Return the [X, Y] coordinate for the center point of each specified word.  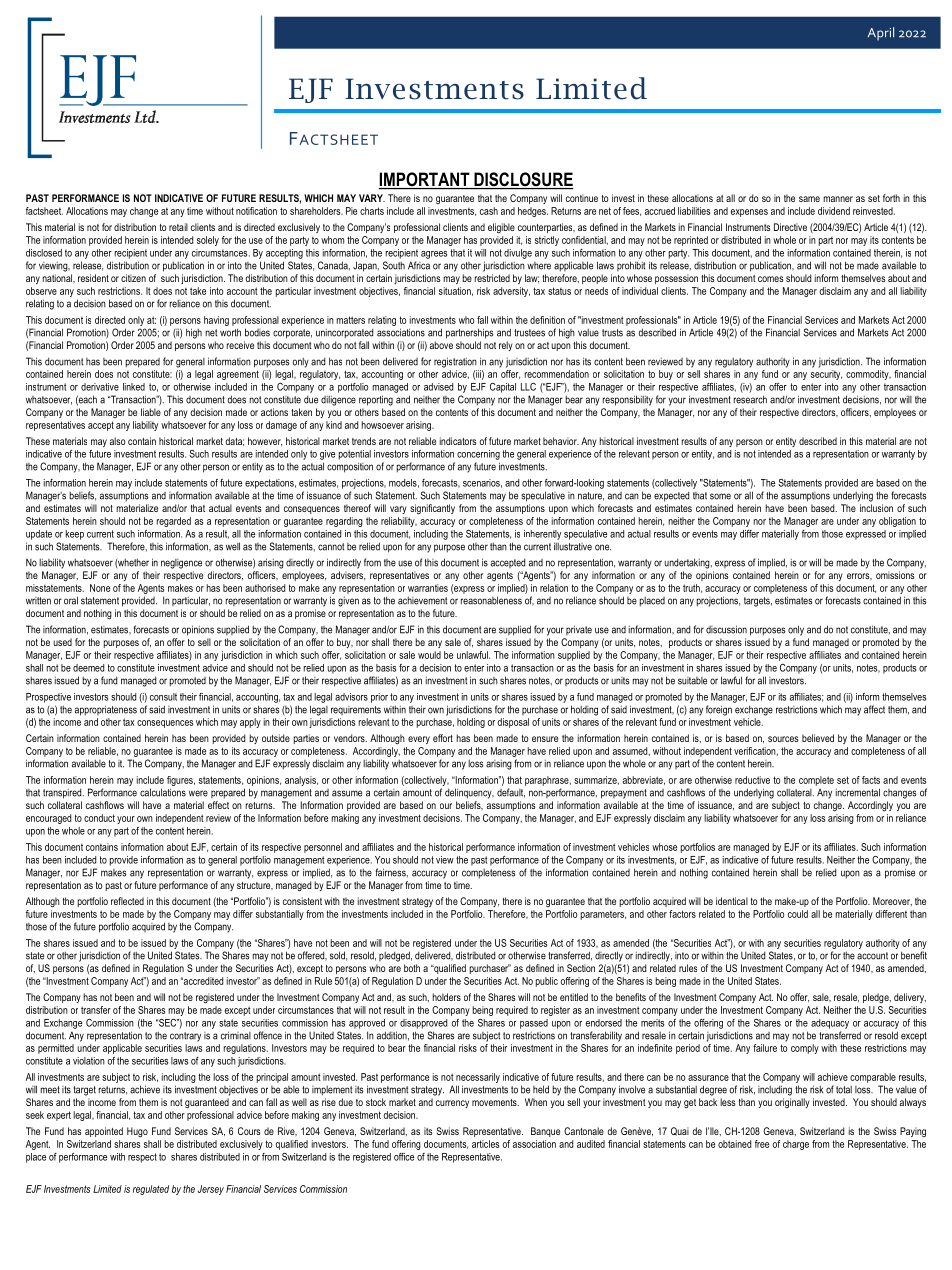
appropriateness [106, 710]
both [412, 968]
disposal [513, 723]
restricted [492, 278]
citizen [133, 278]
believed [818, 738]
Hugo [137, 1132]
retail [178, 227]
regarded [174, 522]
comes [771, 279]
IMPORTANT [425, 180]
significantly [432, 509]
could [798, 914]
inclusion [876, 508]
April [881, 34]
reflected [127, 901]
